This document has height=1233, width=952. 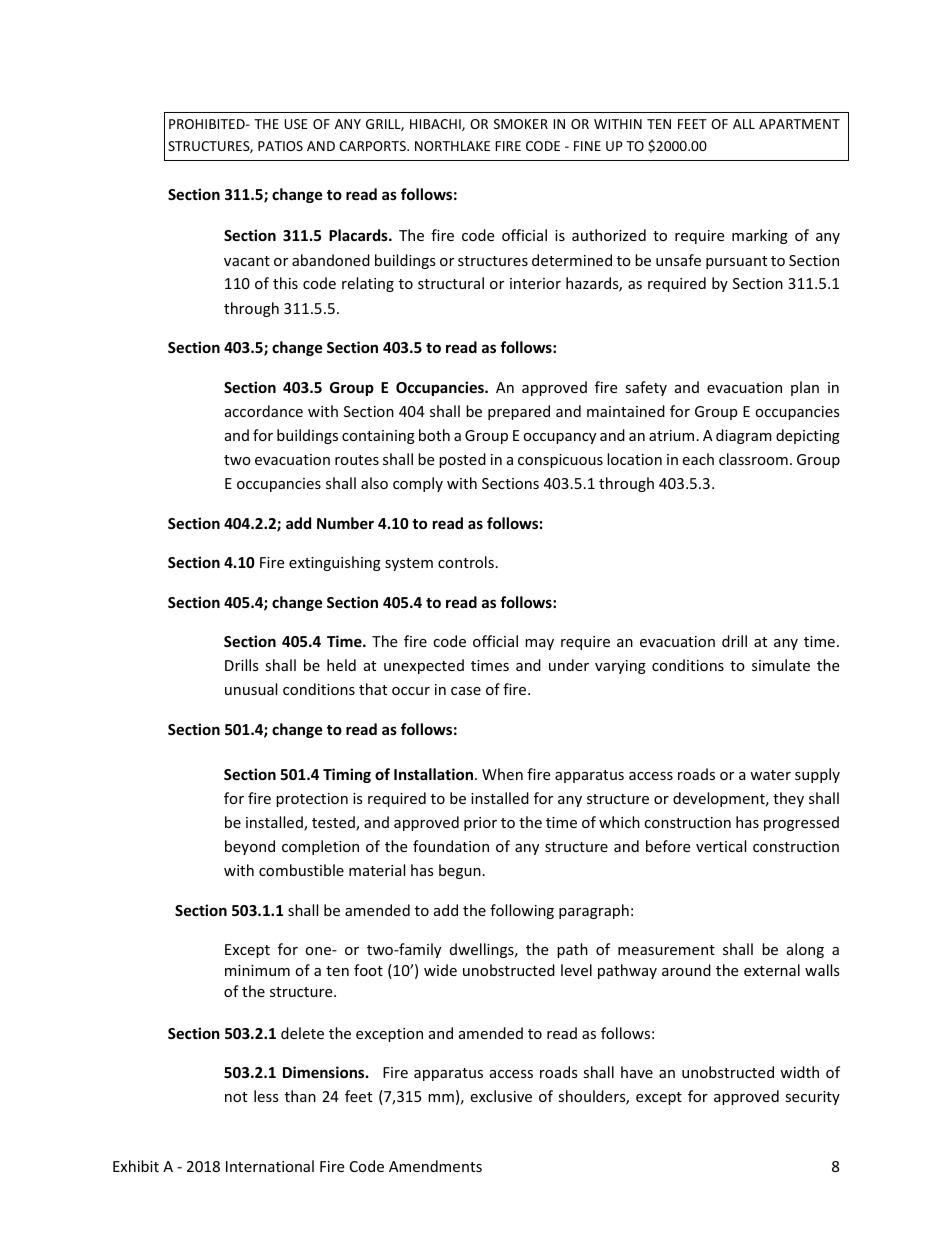 I want to click on APARTMENT, so click(x=799, y=124).
